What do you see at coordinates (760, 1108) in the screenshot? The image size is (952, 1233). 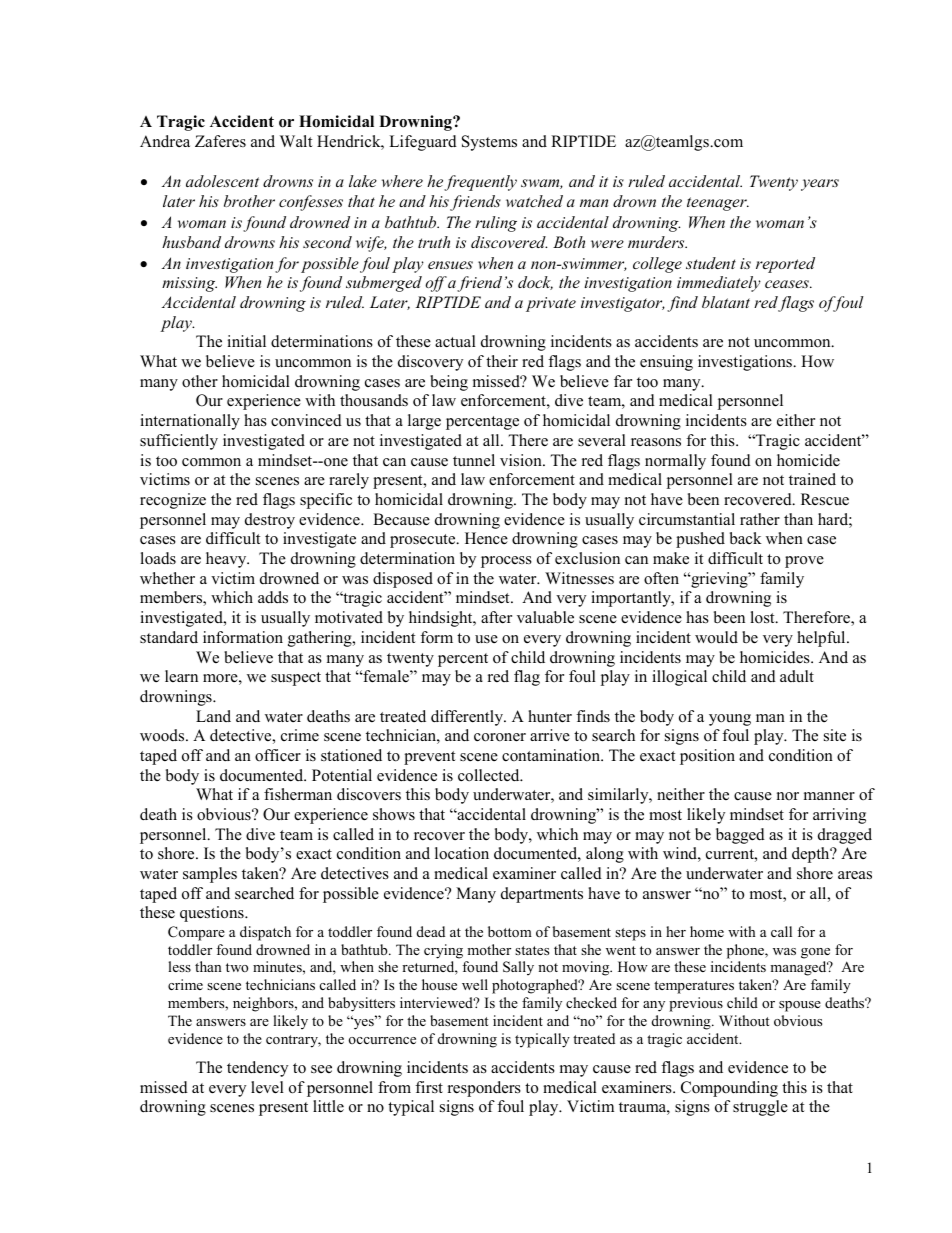 I see `struggle` at bounding box center [760, 1108].
